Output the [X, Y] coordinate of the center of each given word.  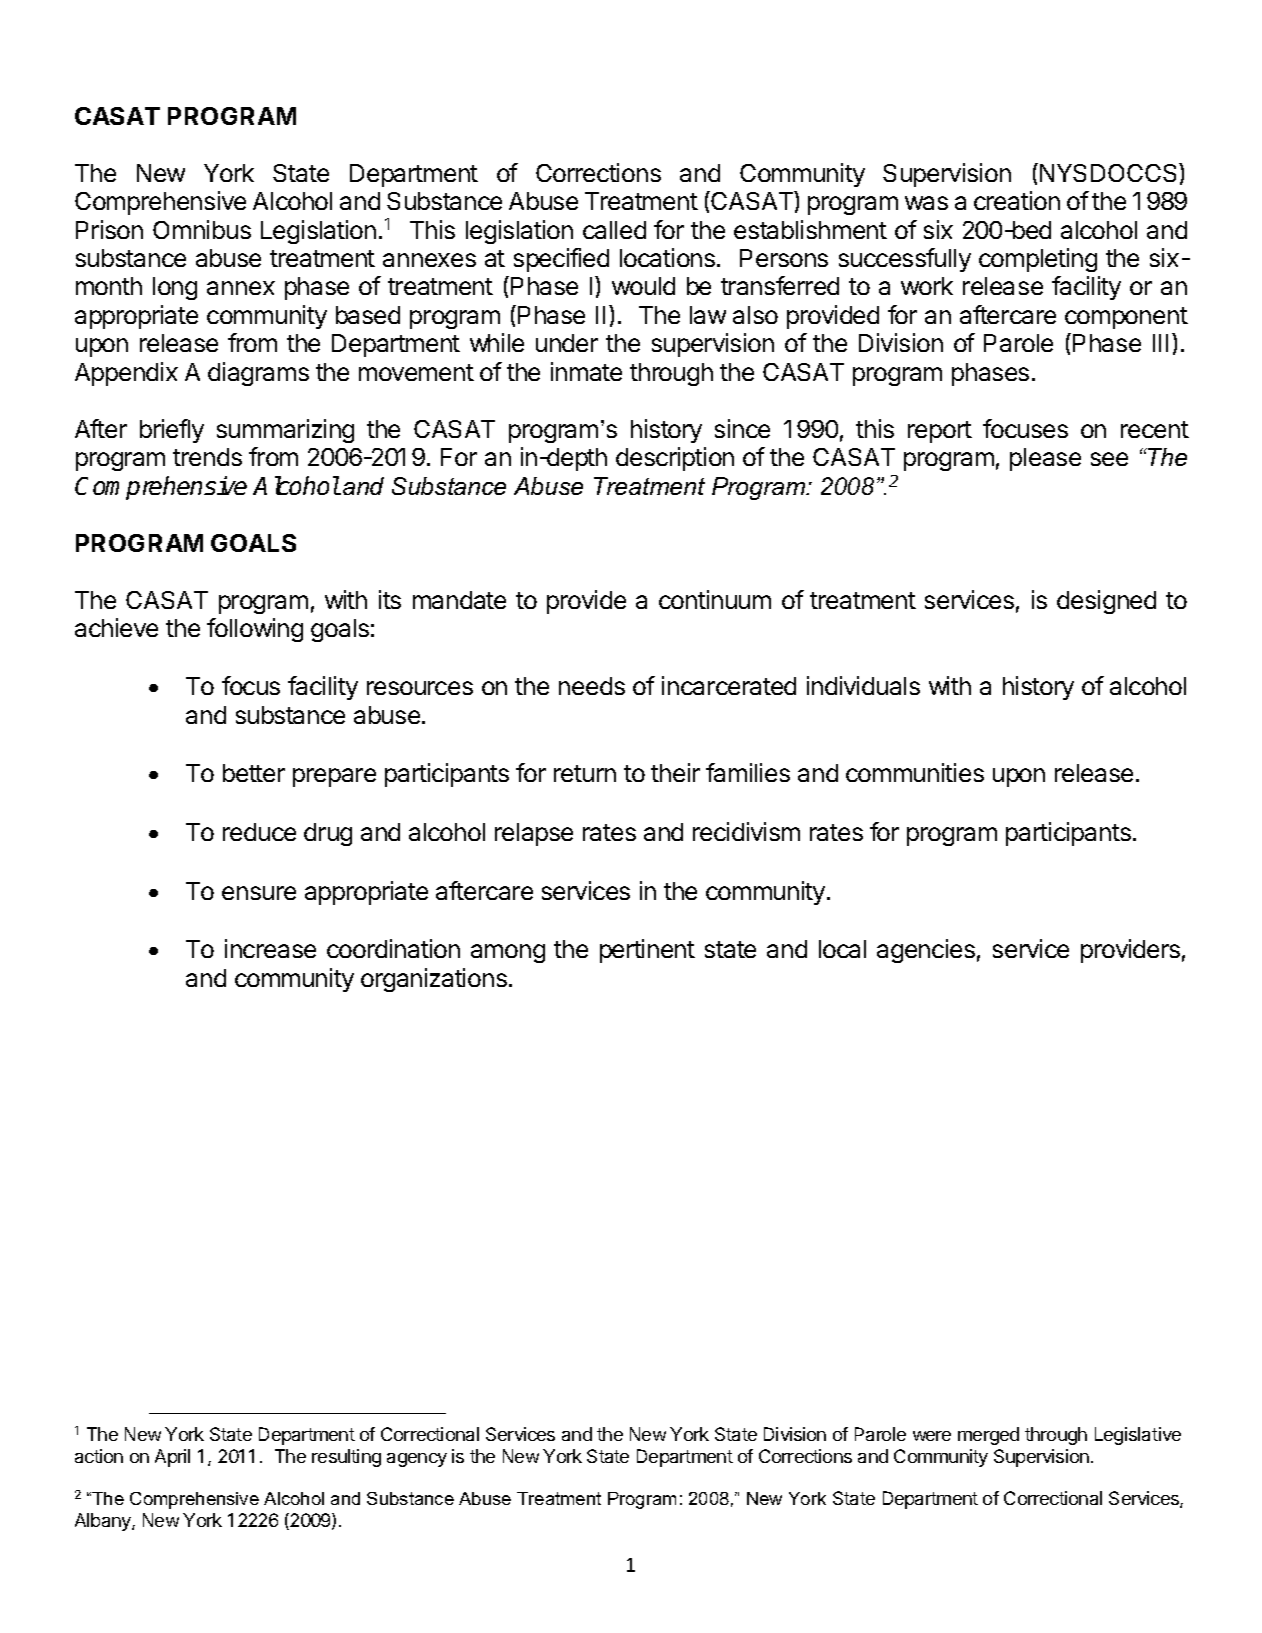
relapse [534, 834]
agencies [926, 951]
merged [988, 1436]
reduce [259, 832]
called [614, 230]
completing [1038, 260]
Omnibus [202, 229]
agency [417, 1460]
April [172, 1458]
